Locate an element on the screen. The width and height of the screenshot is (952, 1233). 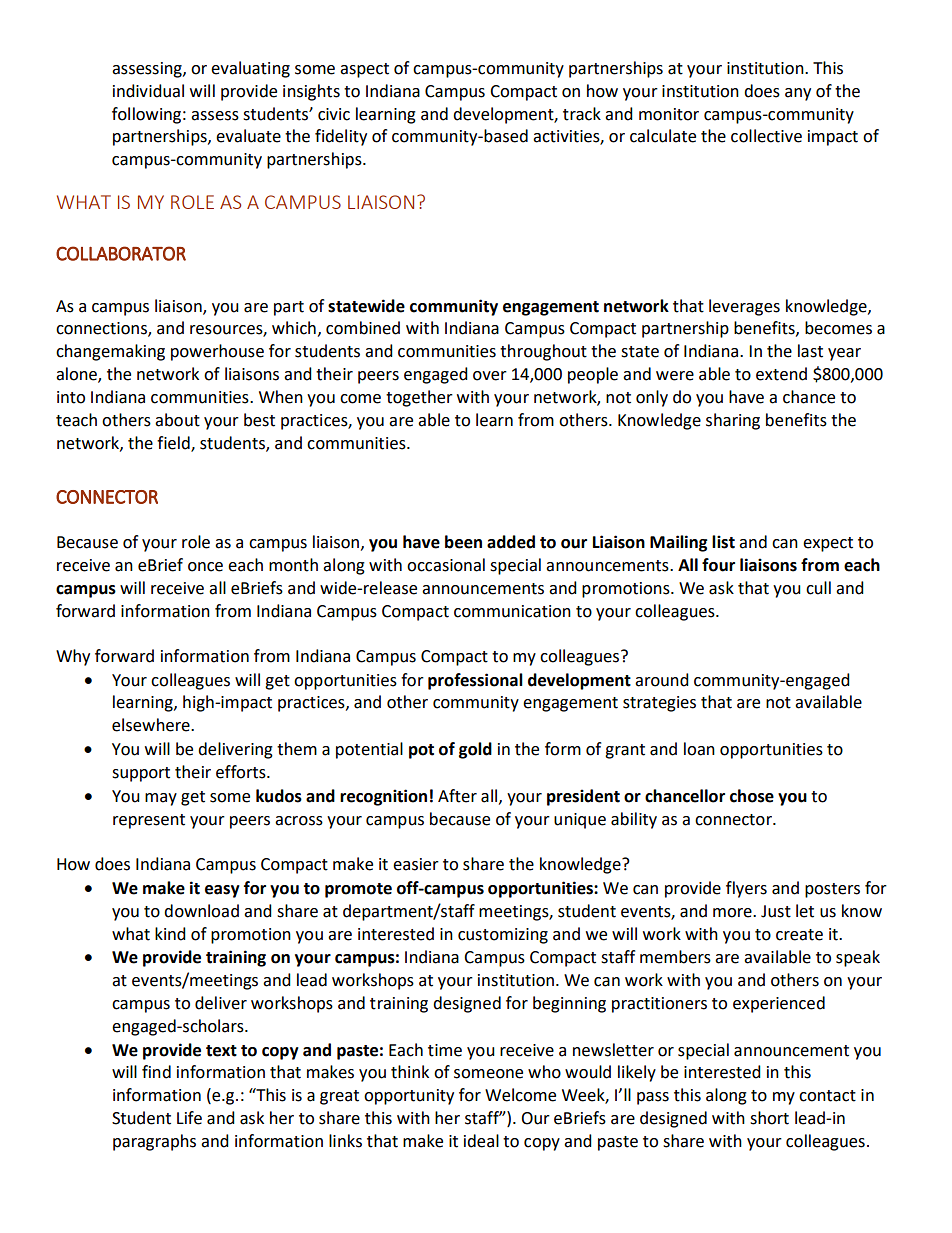
Life is located at coordinates (189, 1118).
